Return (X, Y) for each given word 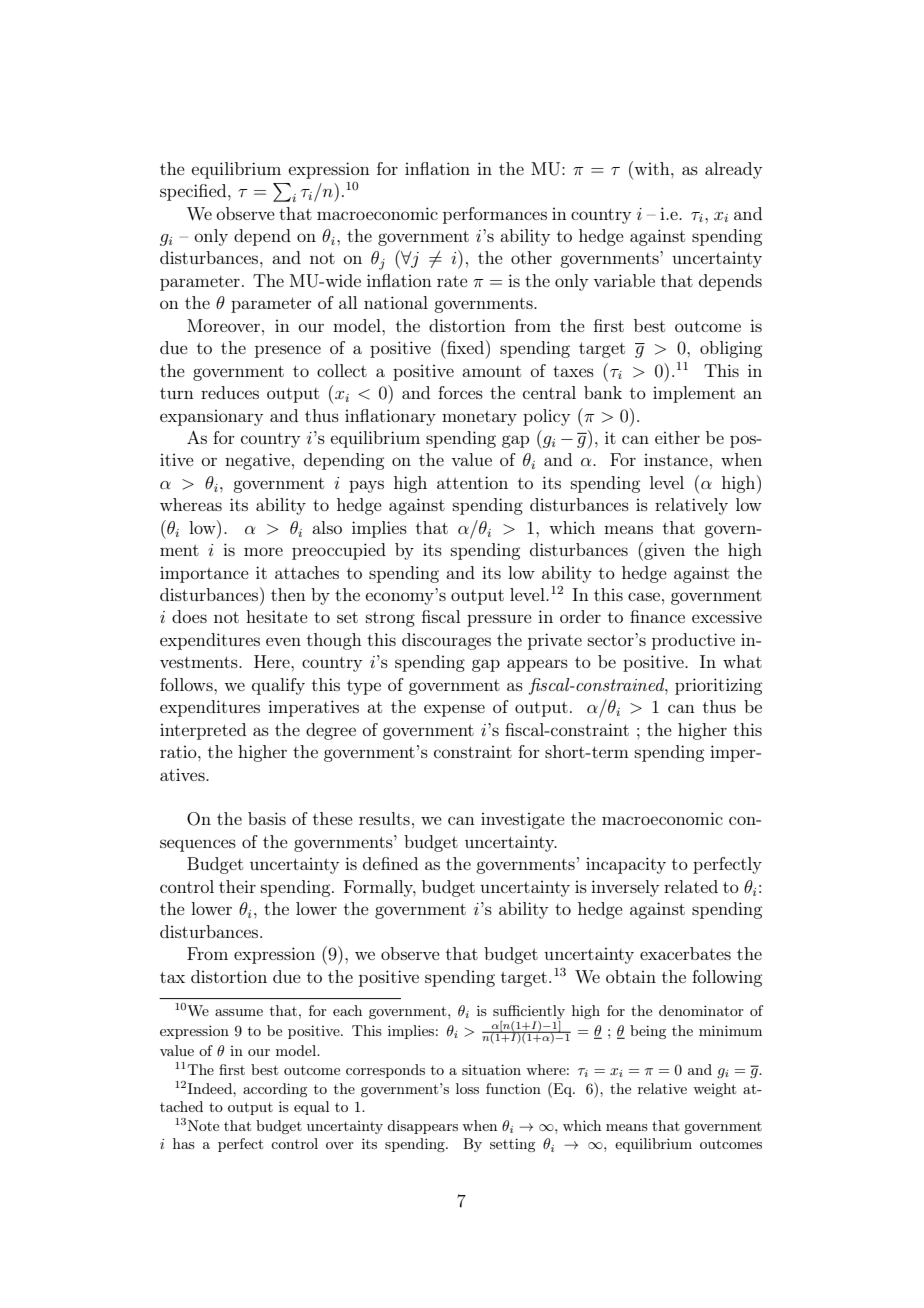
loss (467, 1088)
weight (714, 1090)
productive (693, 641)
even (283, 641)
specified (194, 192)
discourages (446, 641)
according (275, 1090)
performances (495, 215)
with (652, 168)
